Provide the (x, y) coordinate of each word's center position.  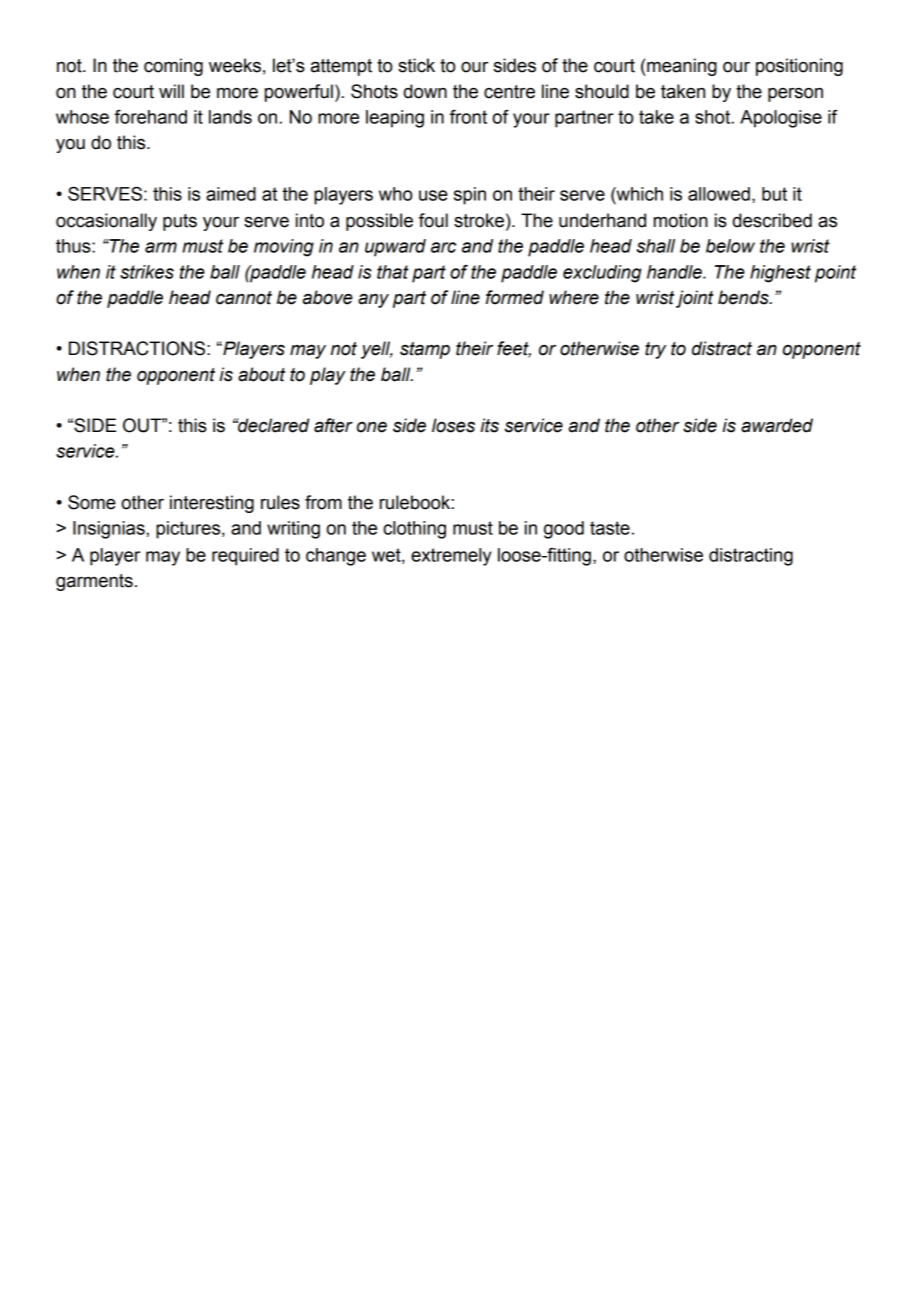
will (171, 91)
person (795, 95)
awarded (777, 425)
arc (443, 247)
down (425, 91)
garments (94, 582)
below (730, 246)
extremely (451, 557)
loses (453, 425)
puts (180, 222)
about (261, 374)
